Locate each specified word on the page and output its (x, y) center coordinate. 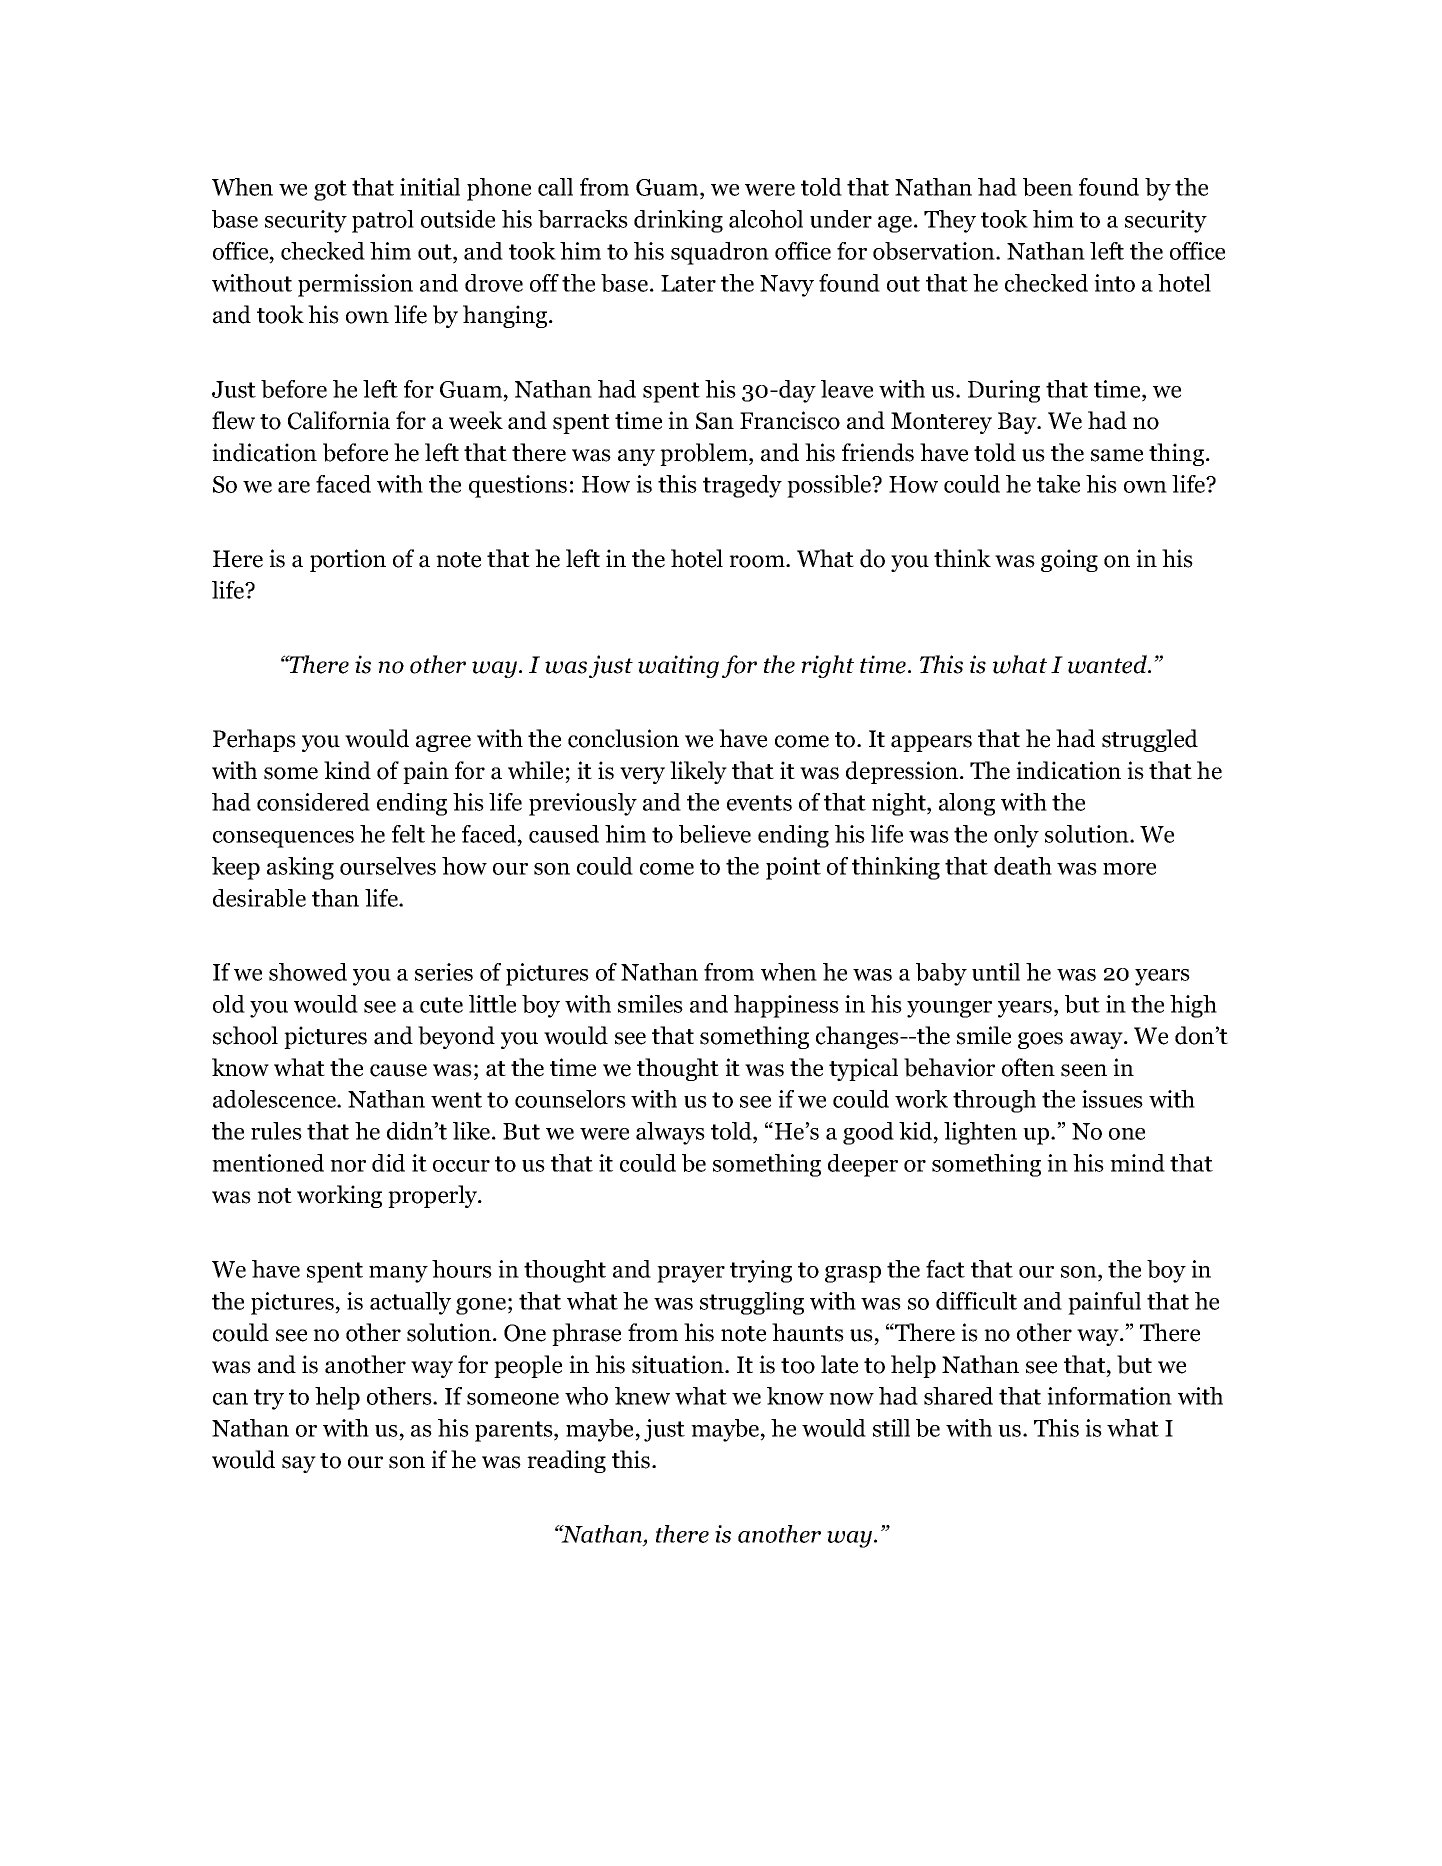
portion (348, 560)
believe (715, 834)
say (299, 1464)
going (1069, 560)
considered (313, 802)
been (1048, 187)
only (1016, 836)
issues (1112, 1099)
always (670, 1133)
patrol (383, 221)
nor (348, 1166)
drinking (678, 221)
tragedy (742, 486)
